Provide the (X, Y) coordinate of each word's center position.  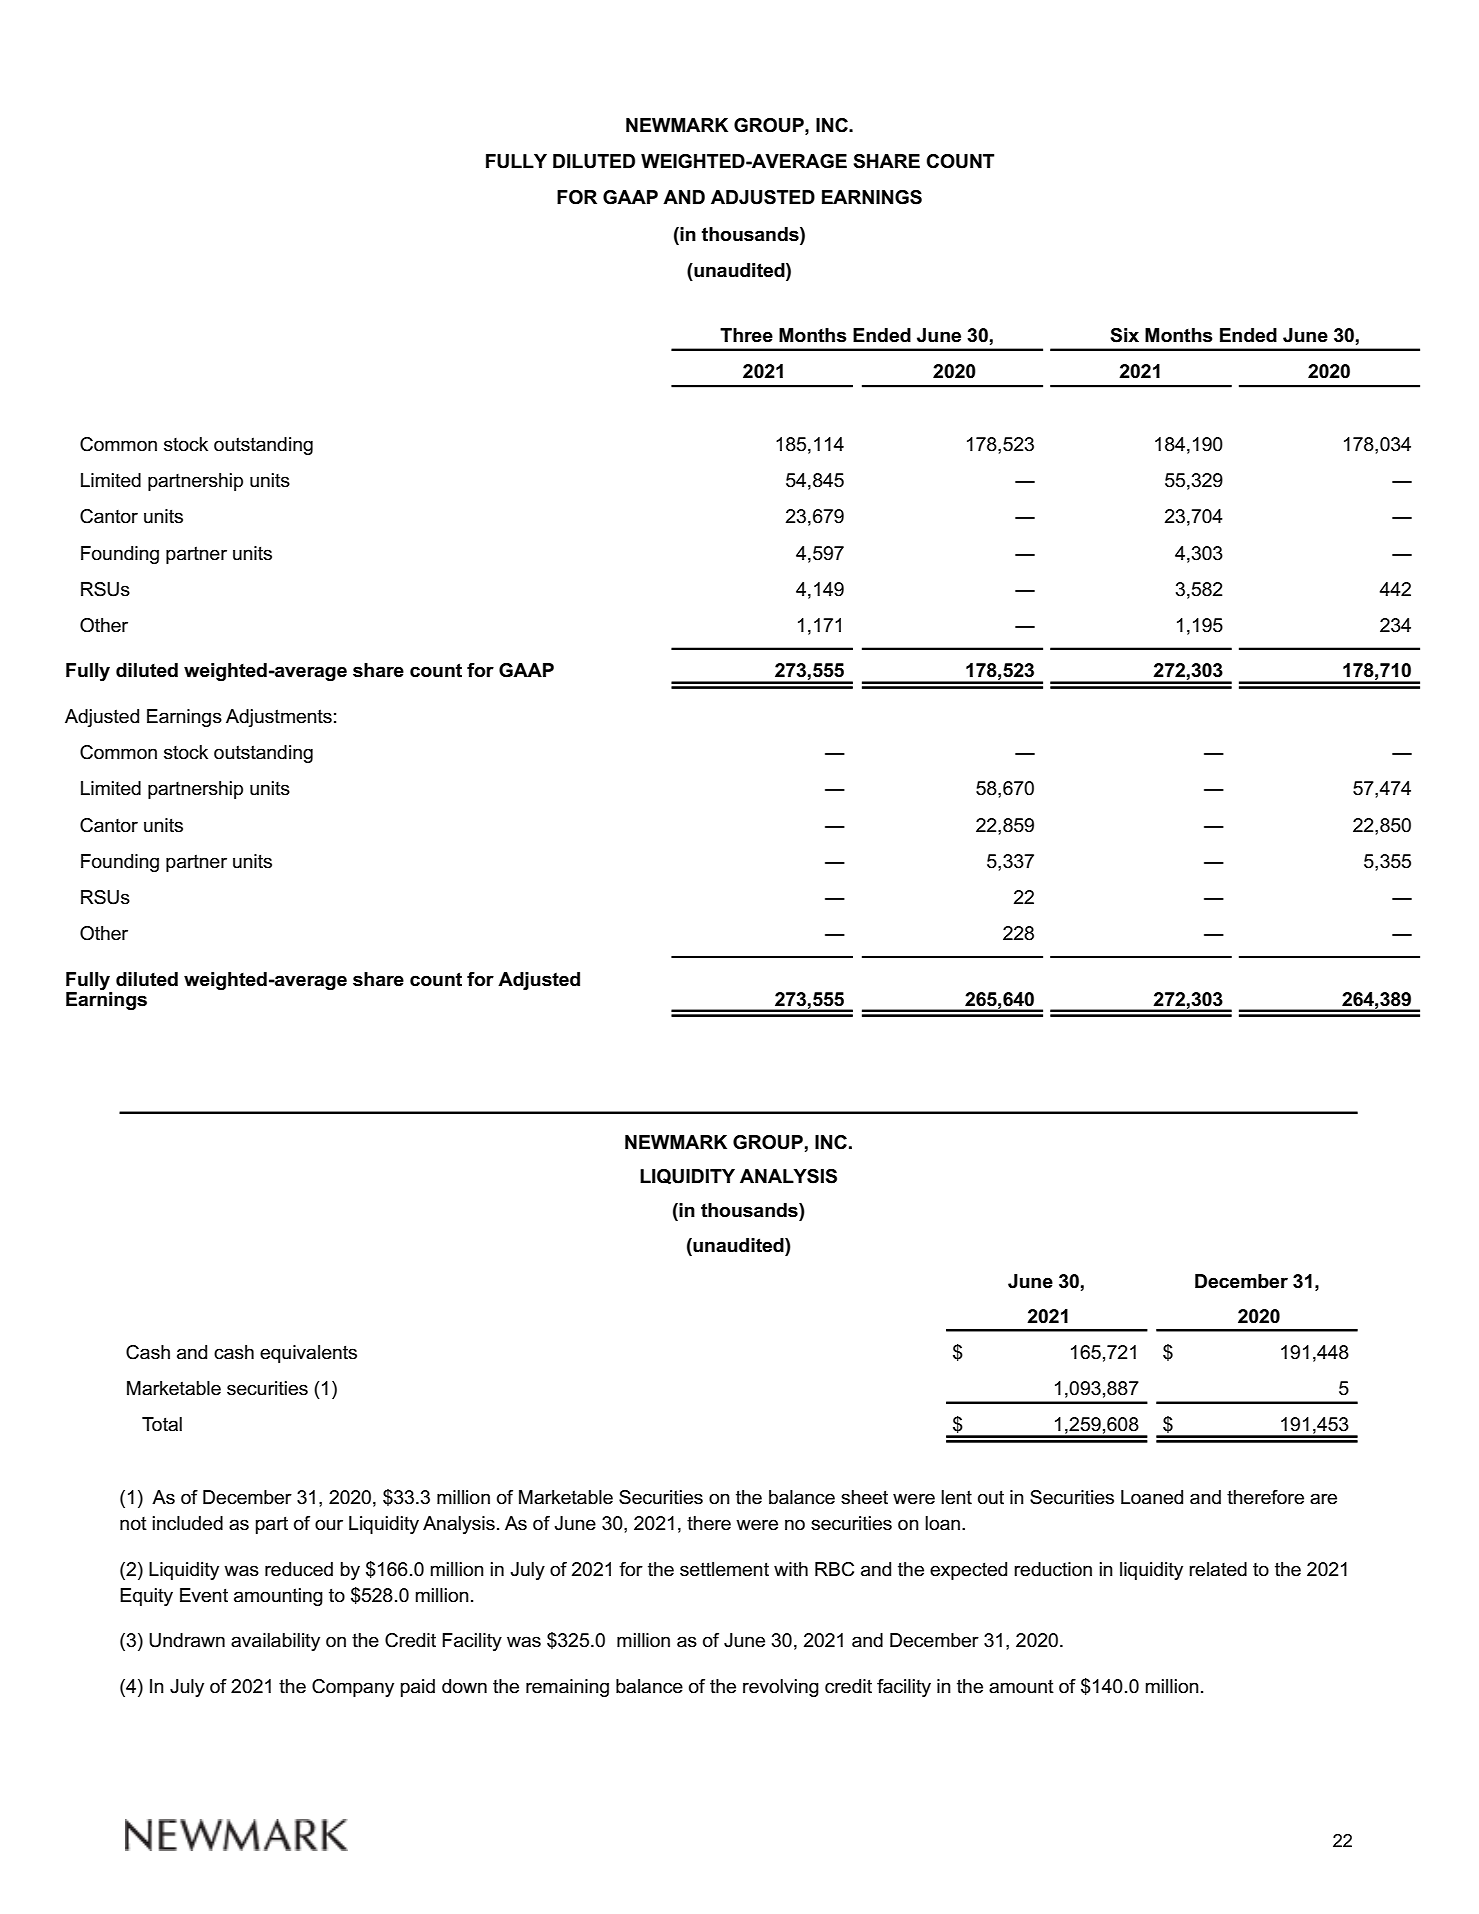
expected (968, 1571)
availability (275, 1642)
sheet (864, 1497)
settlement (724, 1569)
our (329, 1525)
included (188, 1523)
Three (746, 335)
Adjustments (279, 718)
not (133, 1524)
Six (1124, 335)
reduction (1053, 1569)
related (1218, 1569)
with (791, 1569)
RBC (834, 1569)
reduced (299, 1569)
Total (162, 1424)
